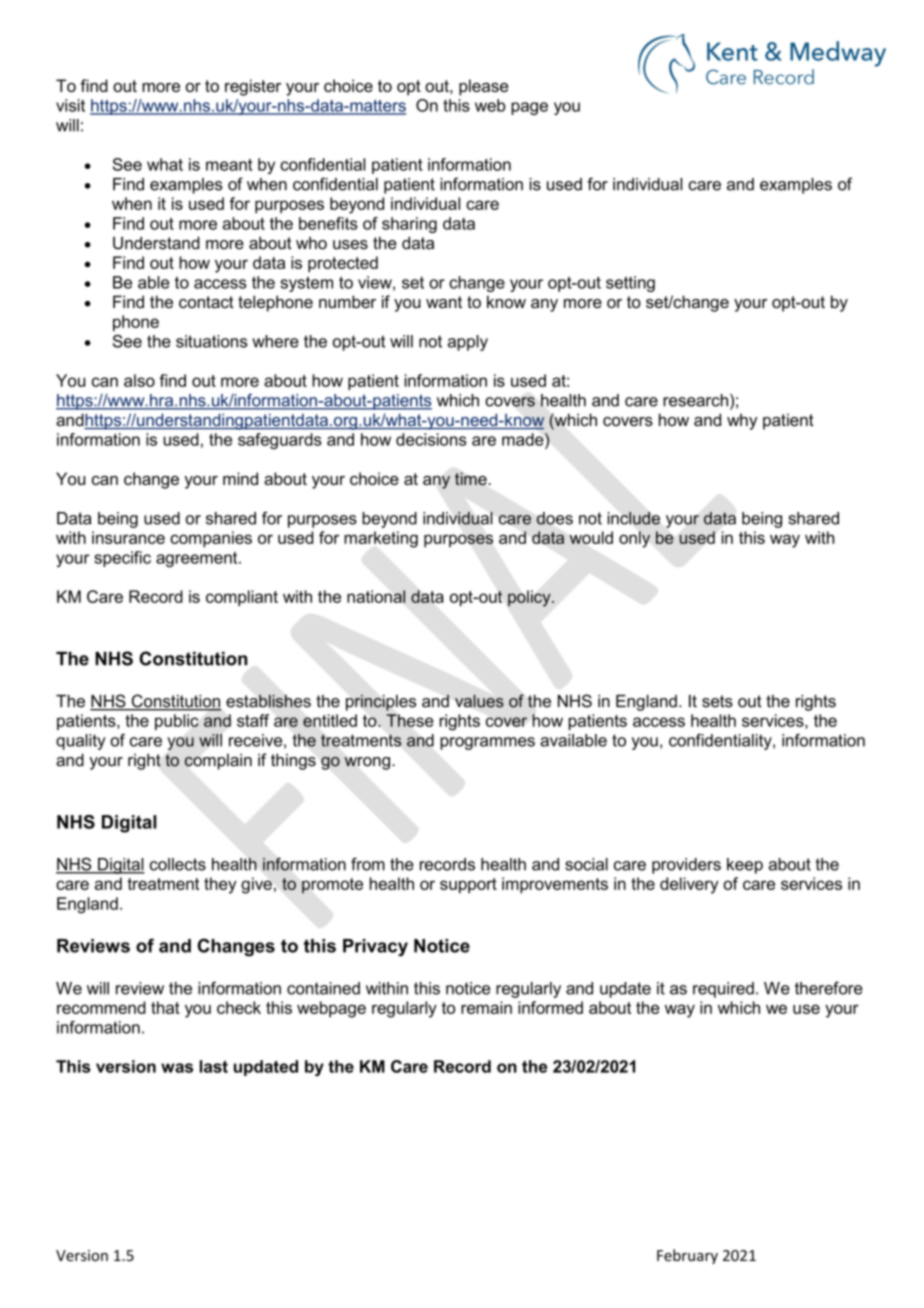 The height and width of the page is (1308, 924). What do you see at coordinates (630, 284) in the page?
I see `setting` at bounding box center [630, 284].
